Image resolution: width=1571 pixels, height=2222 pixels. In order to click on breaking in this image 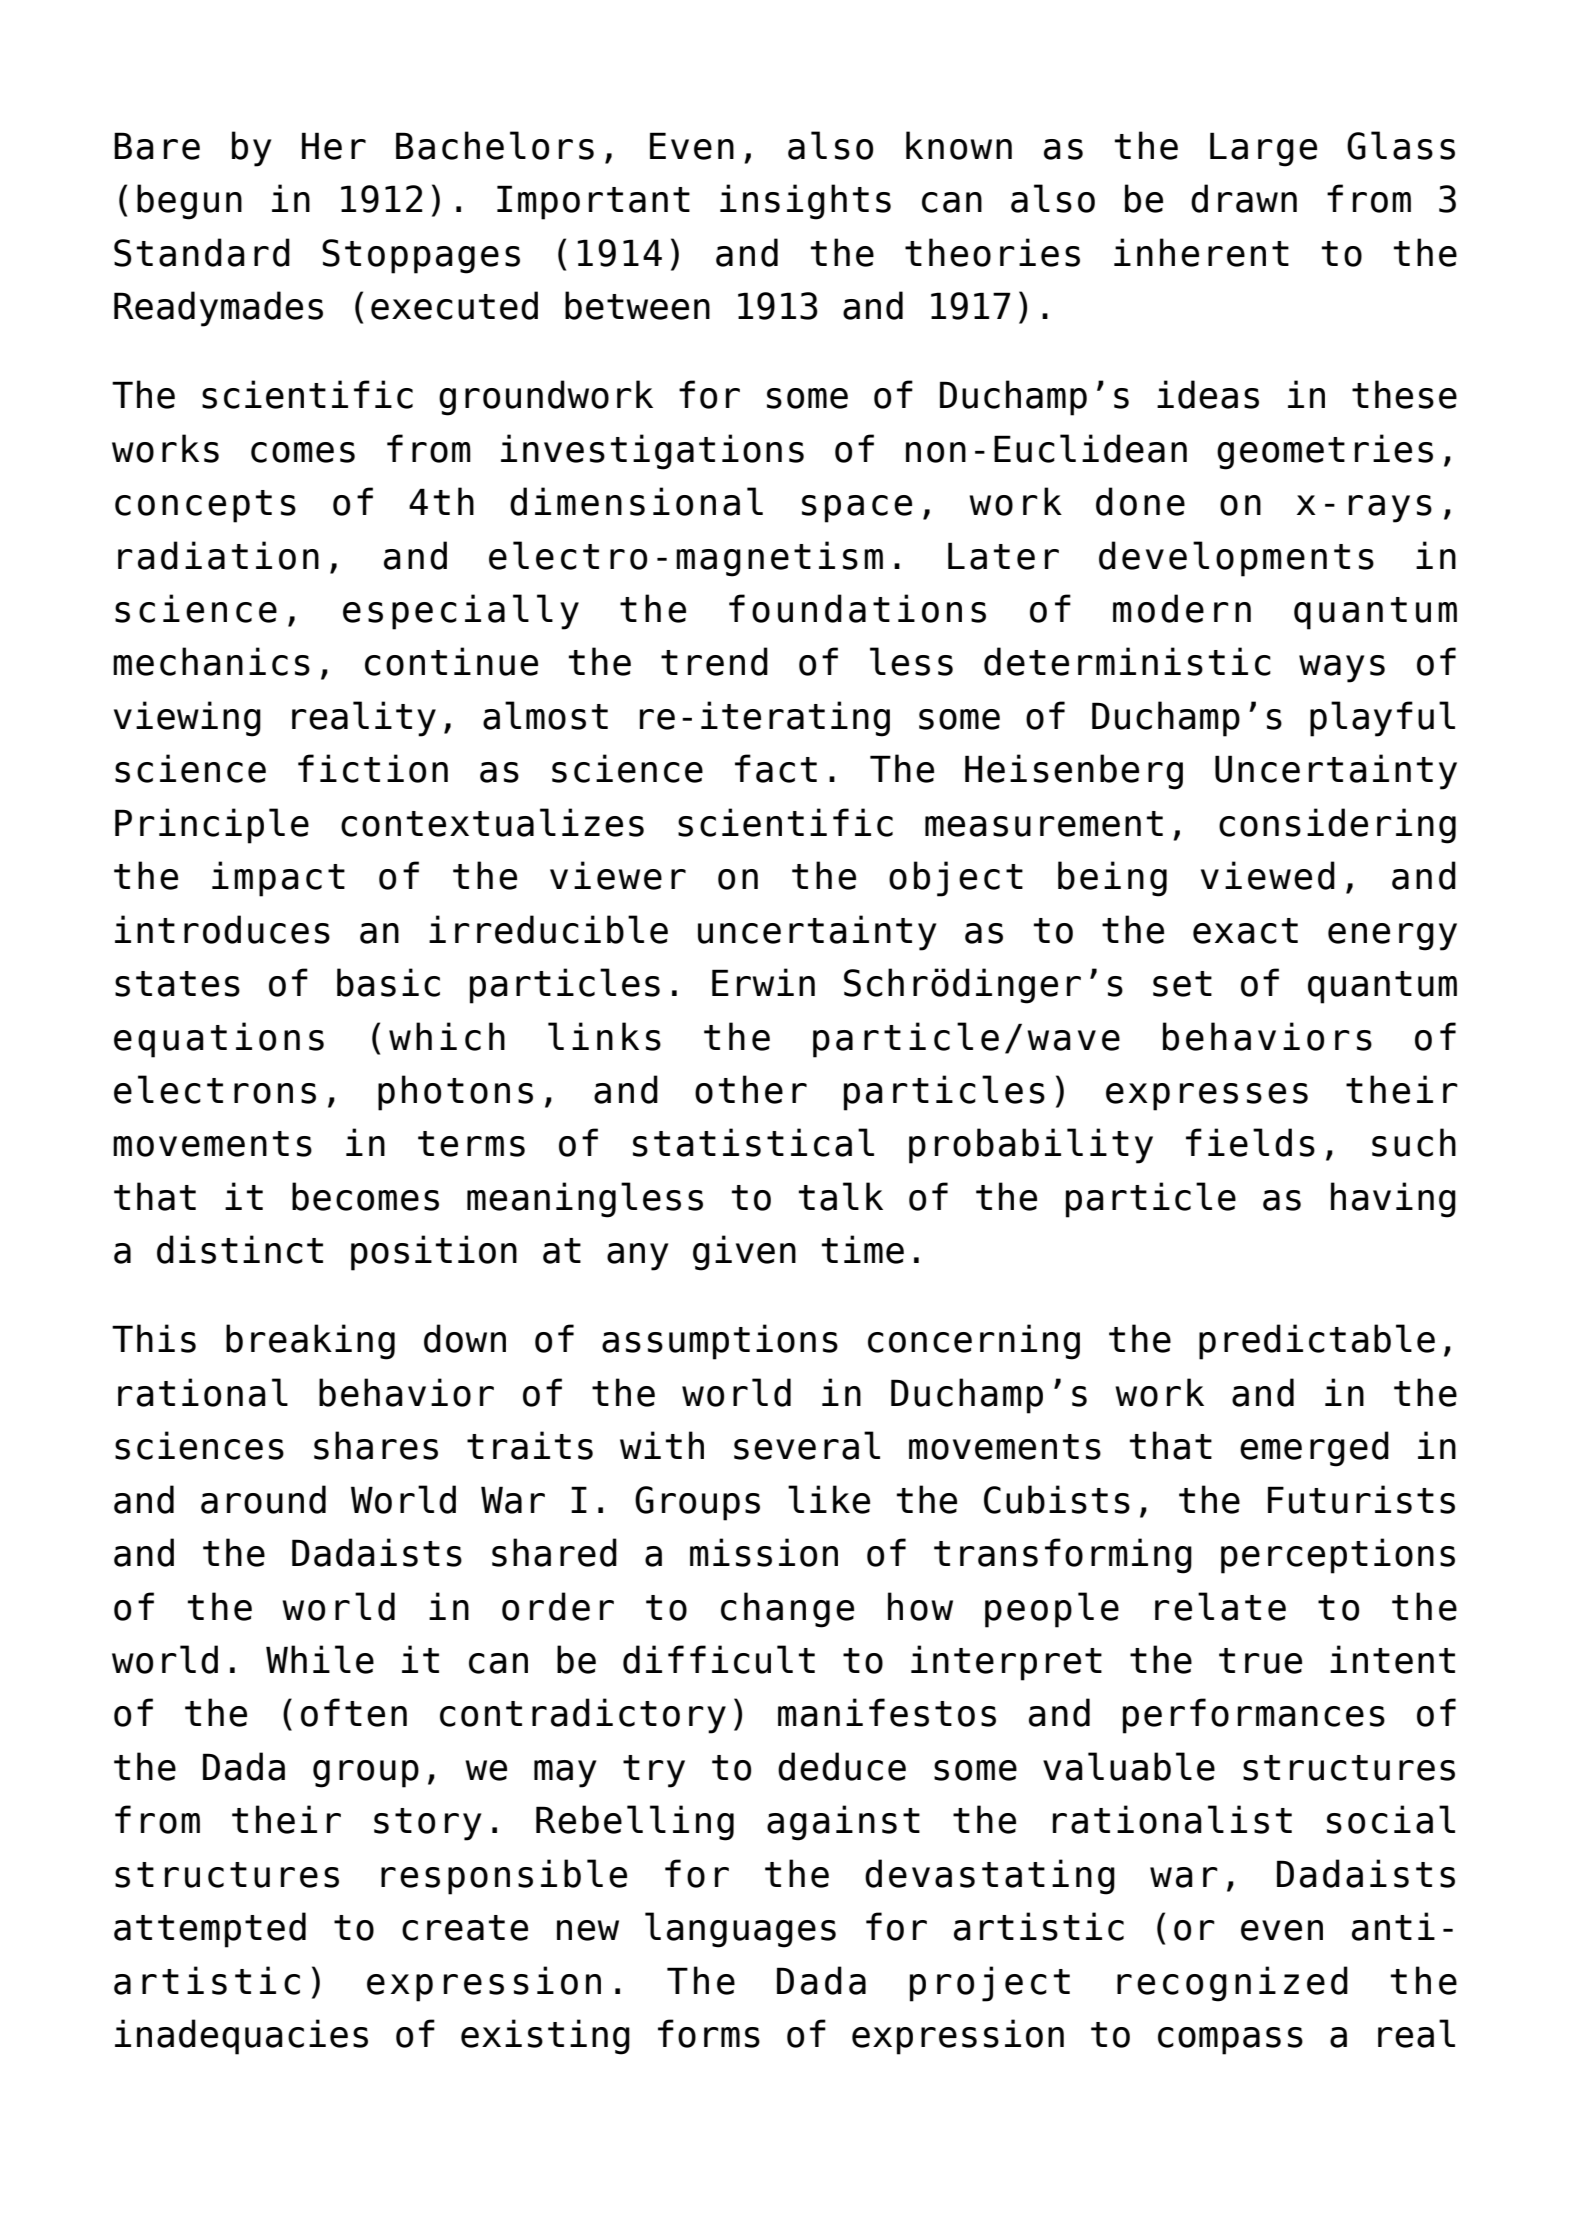, I will do `click(310, 1342)`.
